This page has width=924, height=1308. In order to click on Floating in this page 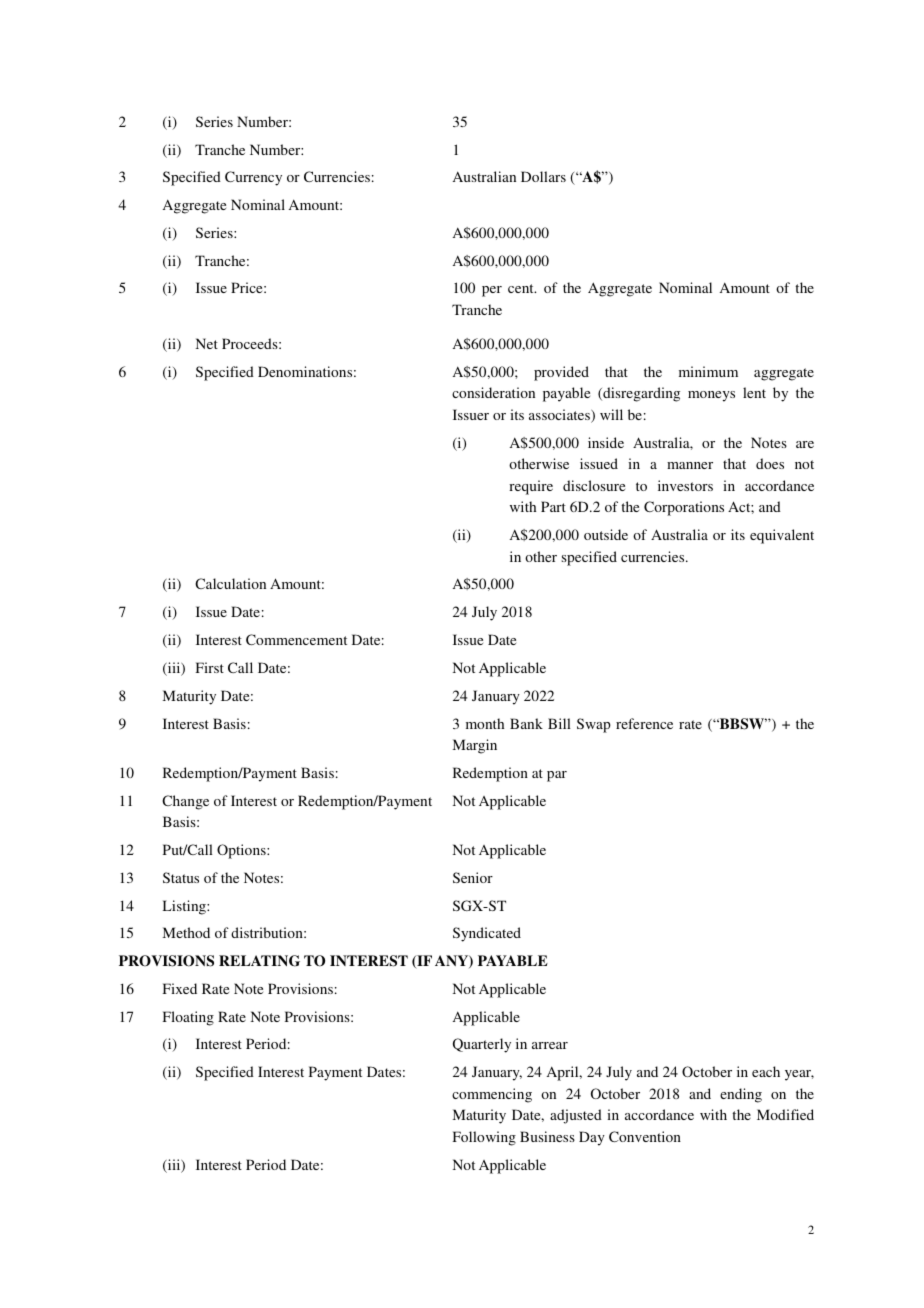, I will do `click(188, 1018)`.
